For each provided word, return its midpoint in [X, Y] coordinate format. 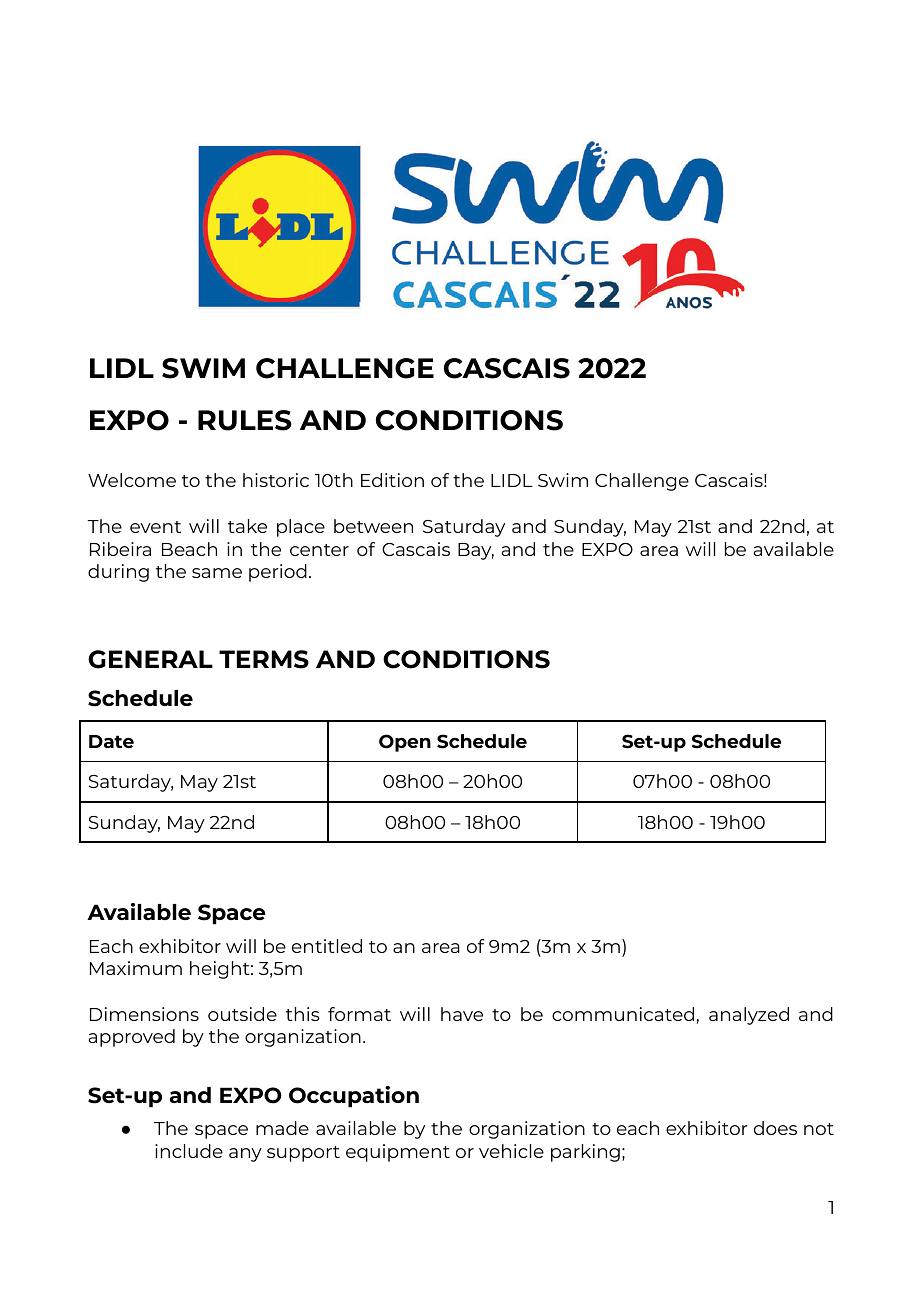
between [373, 526]
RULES [245, 420]
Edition [392, 480]
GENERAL [150, 659]
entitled [327, 946]
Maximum [136, 968]
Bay [476, 551]
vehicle [511, 1151]
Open [405, 743]
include [189, 1151]
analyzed [749, 1016]
